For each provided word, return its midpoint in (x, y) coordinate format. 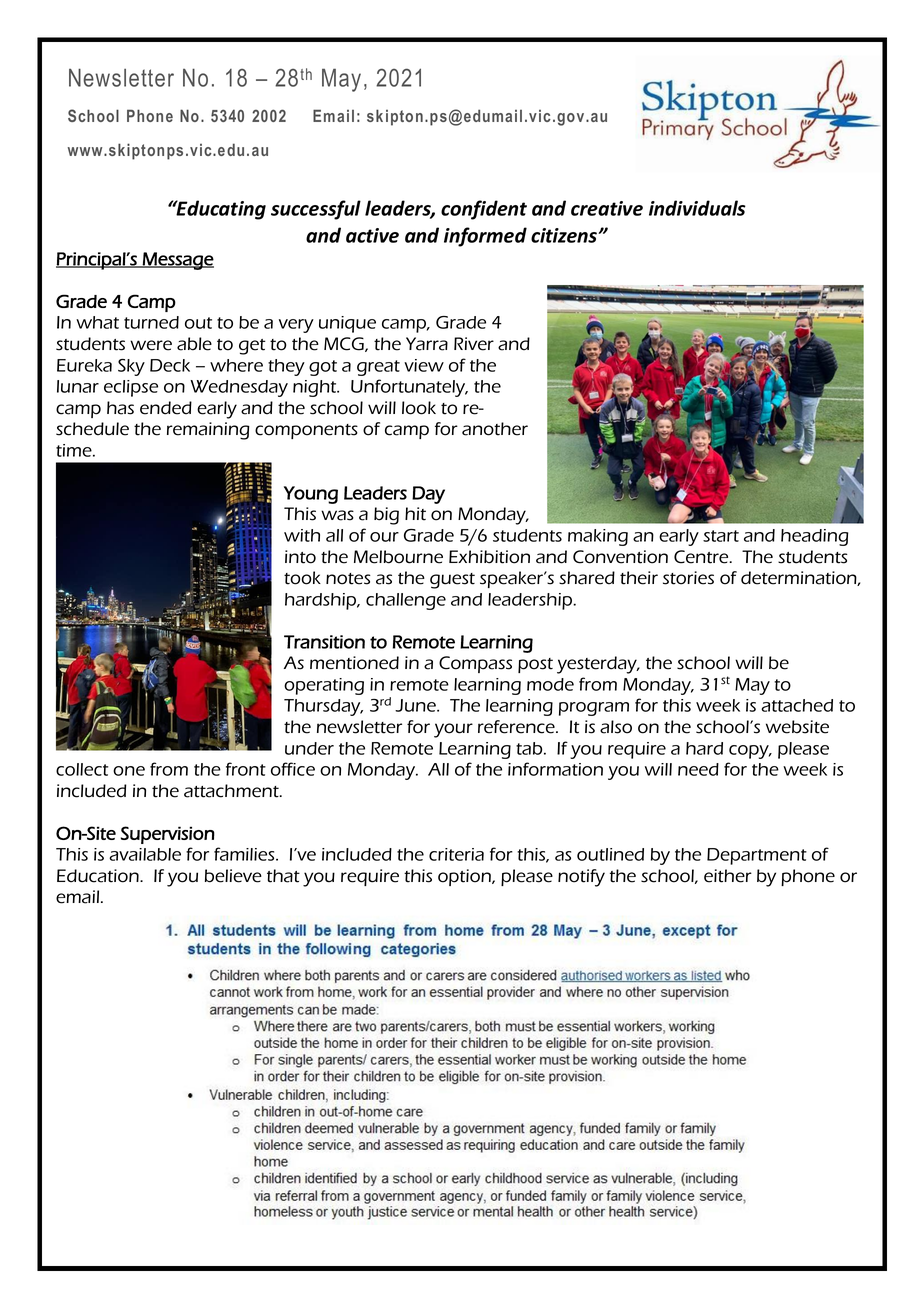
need (698, 769)
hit (415, 514)
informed (485, 237)
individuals (697, 208)
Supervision (168, 835)
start (721, 536)
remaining (208, 431)
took (302, 578)
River (474, 344)
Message (177, 261)
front (246, 769)
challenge (406, 601)
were (151, 345)
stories (688, 578)
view (424, 365)
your (453, 730)
